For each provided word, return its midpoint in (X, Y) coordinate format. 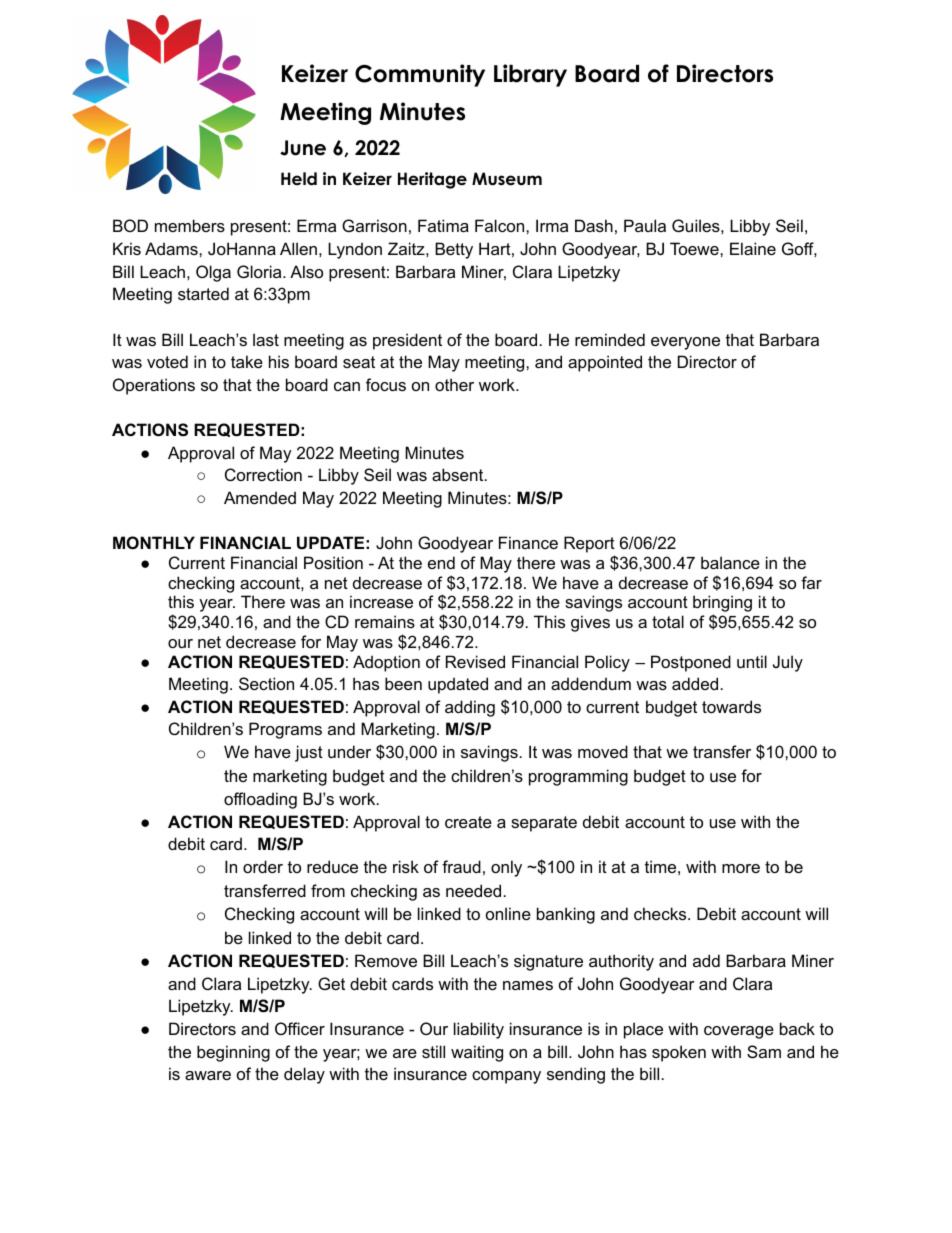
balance (730, 562)
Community (420, 75)
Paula (645, 225)
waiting (477, 1053)
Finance (528, 542)
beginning (233, 1053)
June (303, 148)
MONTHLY (154, 542)
